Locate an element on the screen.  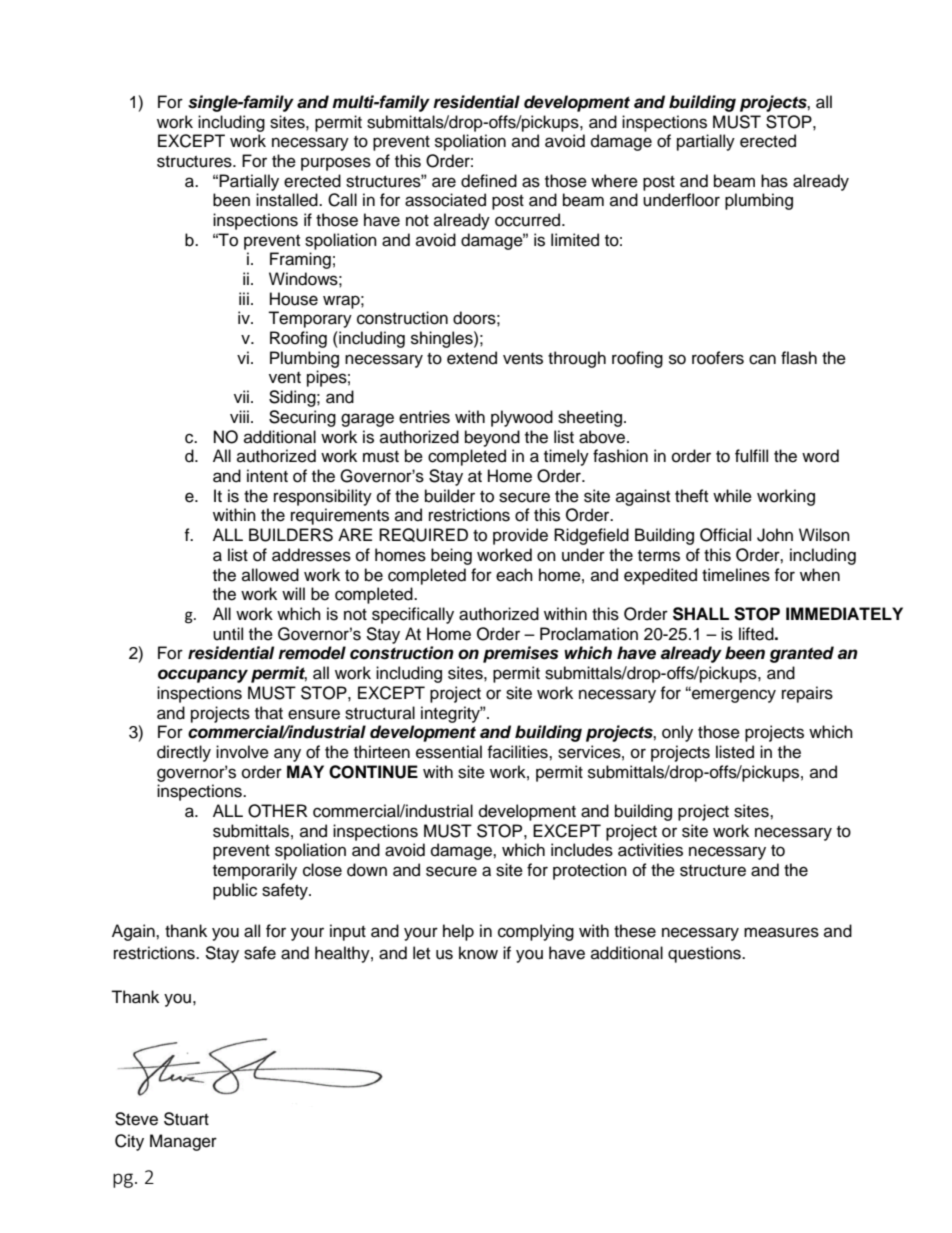
installed is located at coordinates (288, 200).
